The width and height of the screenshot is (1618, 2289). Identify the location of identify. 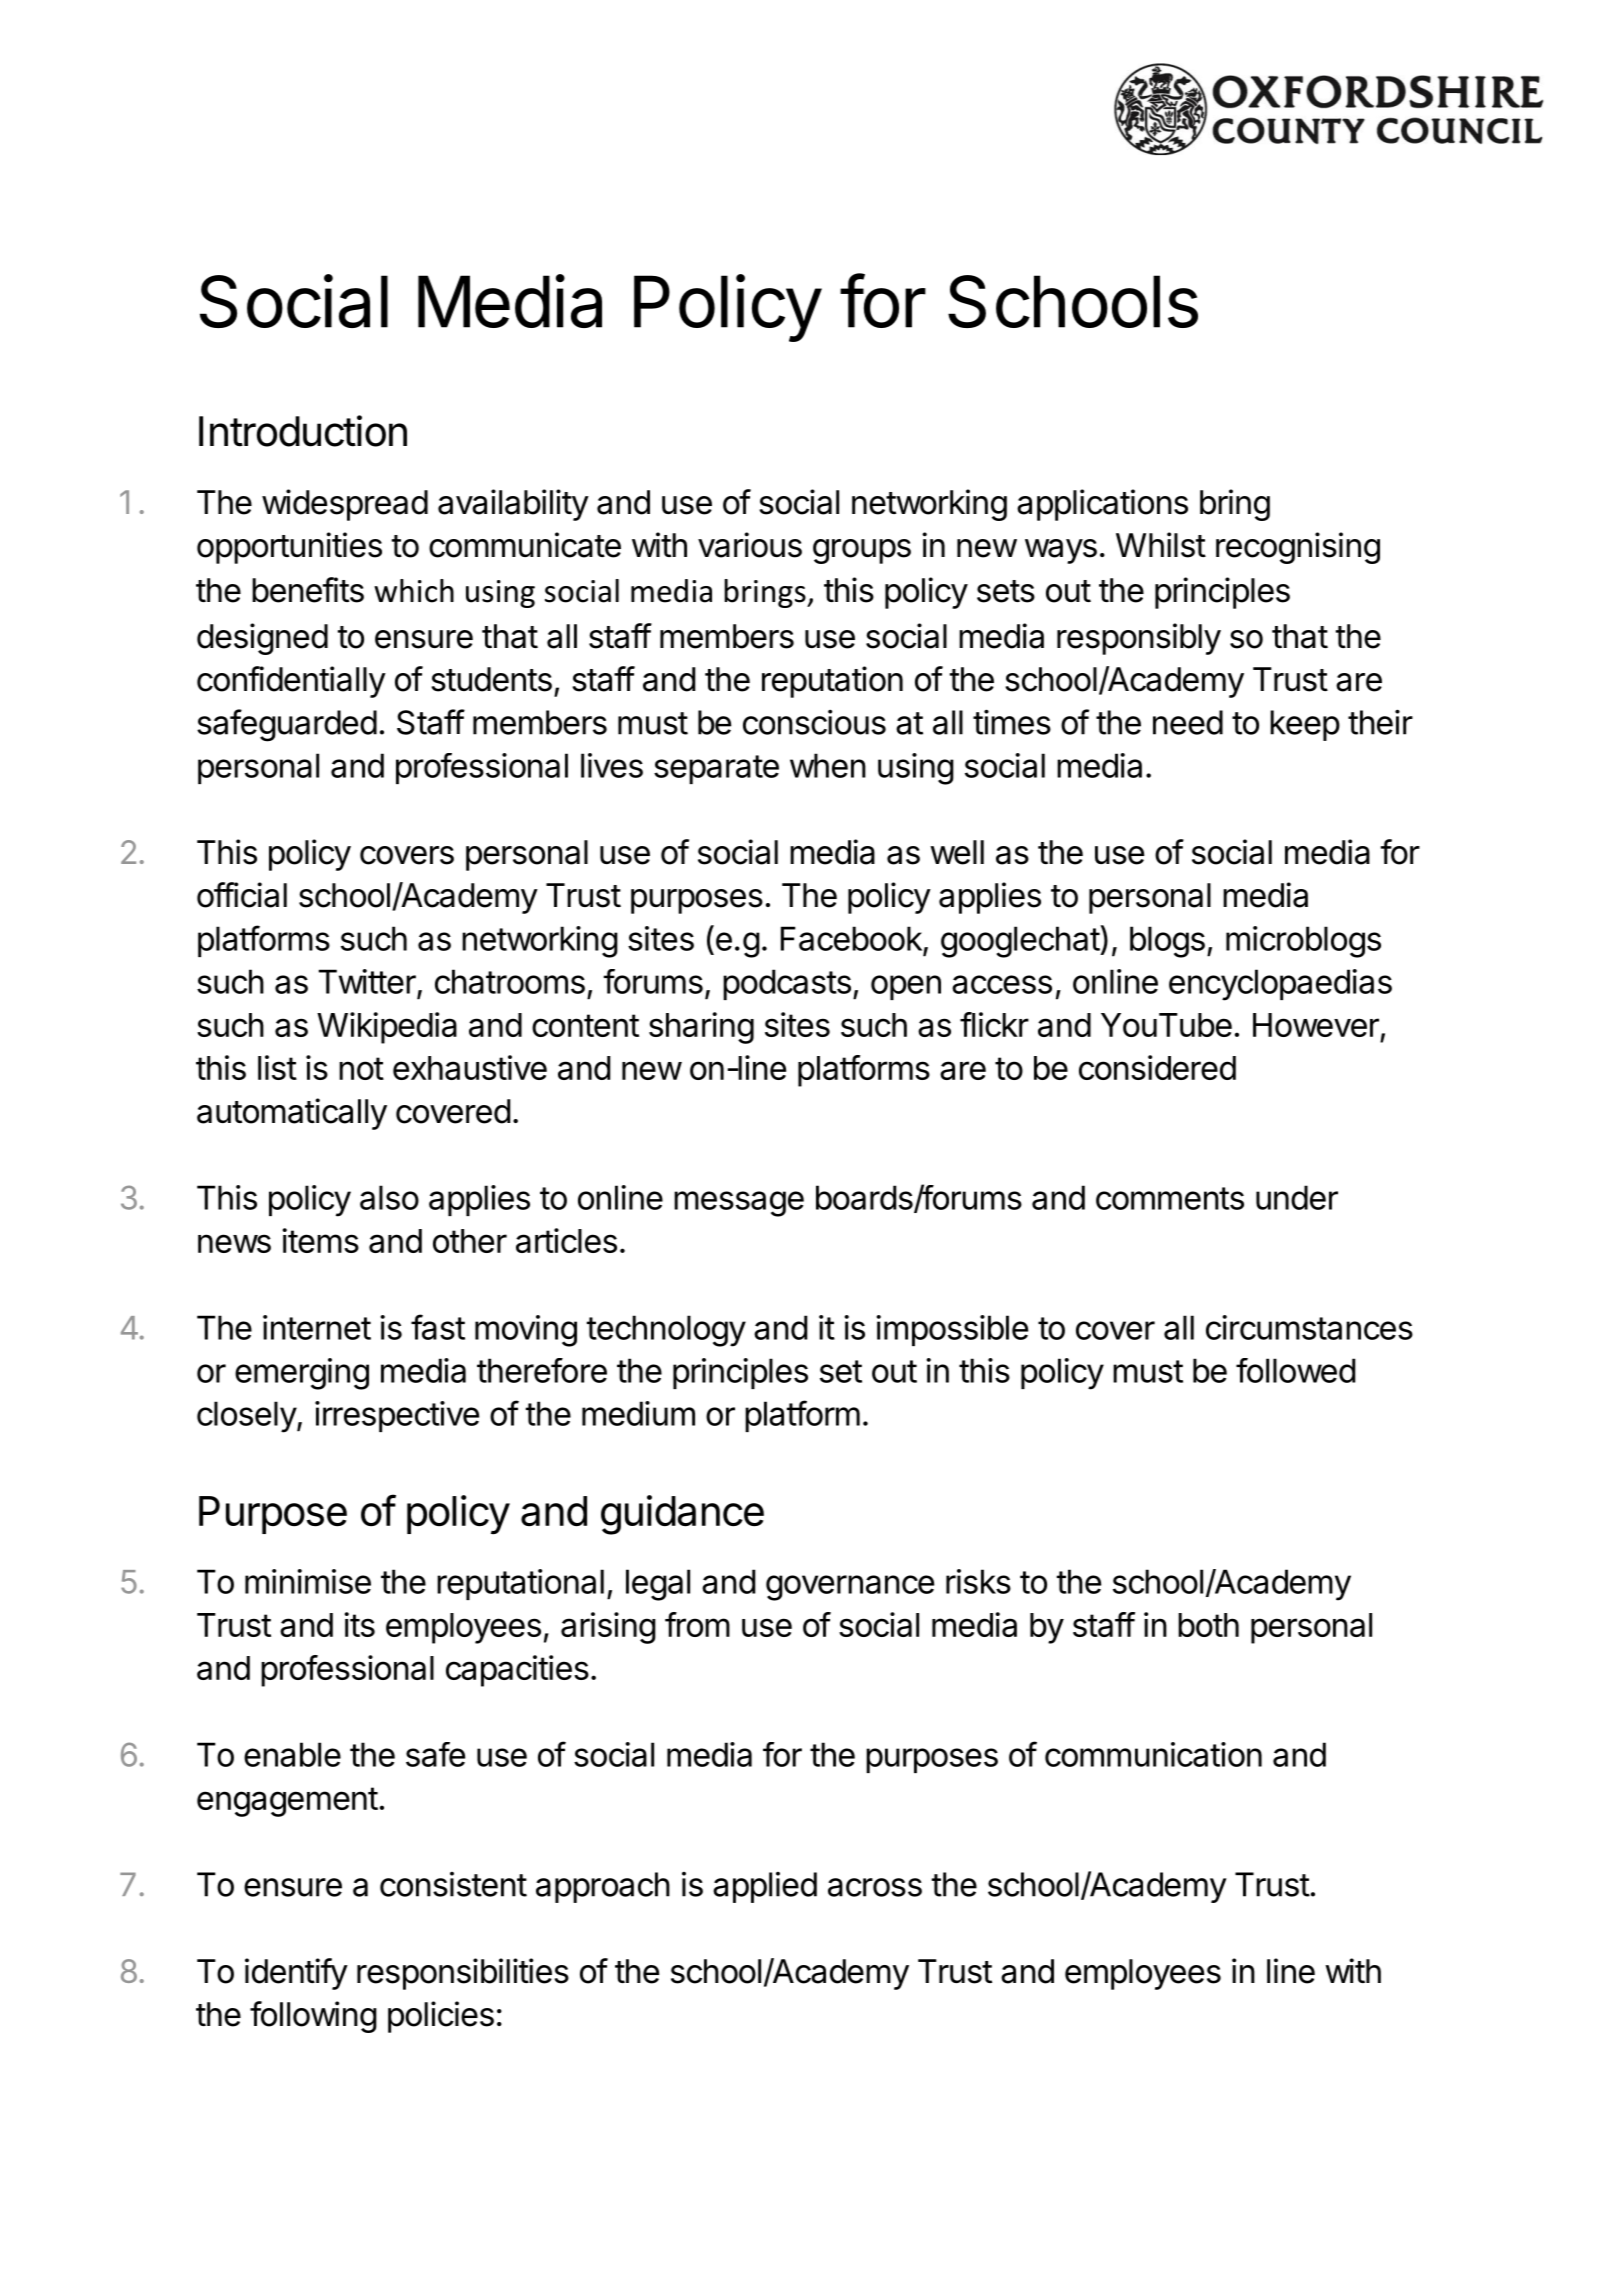
(296, 1974).
